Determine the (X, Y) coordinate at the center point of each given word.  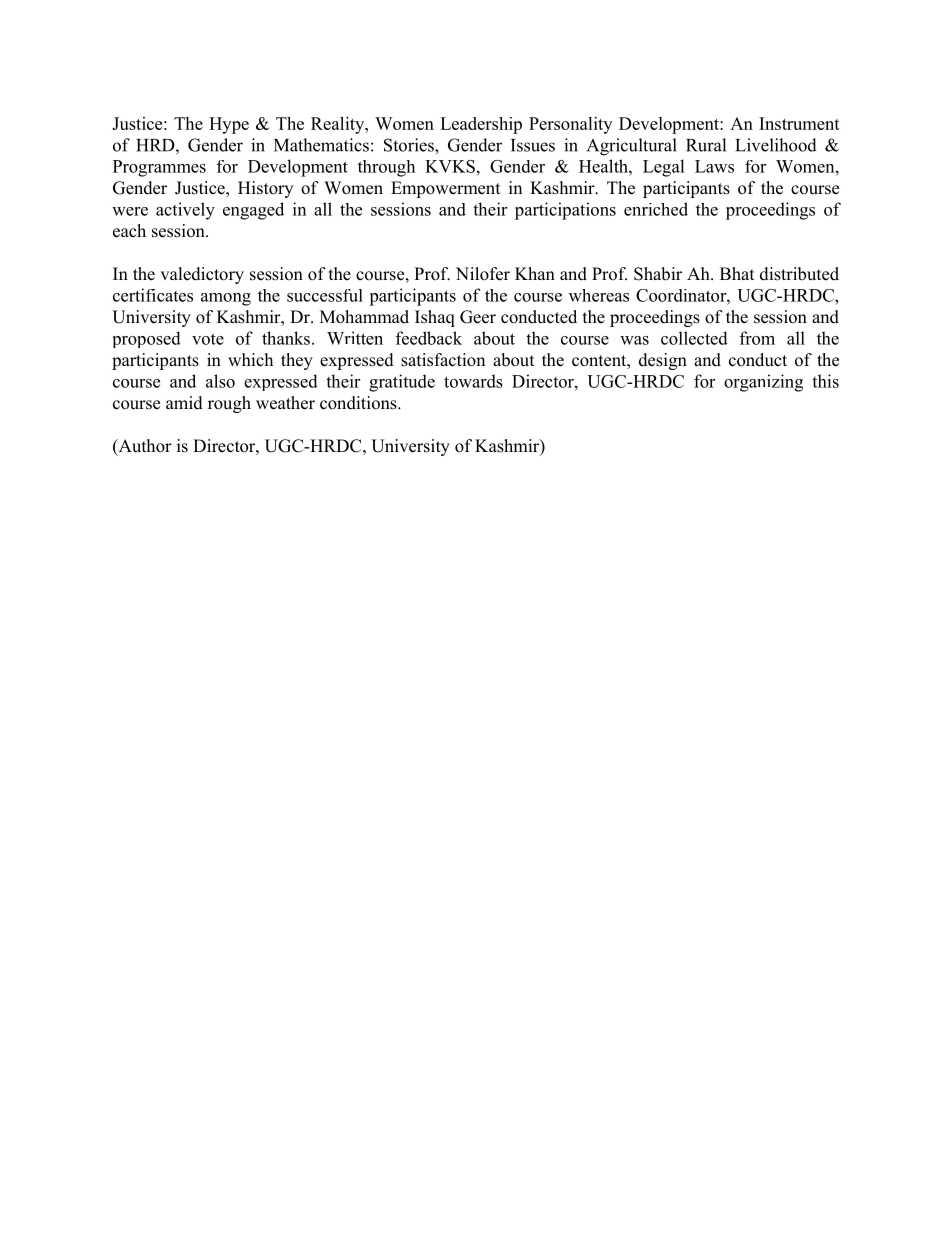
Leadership (481, 125)
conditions (359, 403)
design (663, 361)
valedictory (202, 275)
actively (185, 211)
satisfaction (443, 360)
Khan (535, 273)
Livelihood (776, 145)
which (250, 359)
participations (565, 211)
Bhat (737, 273)
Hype (229, 125)
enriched (656, 209)
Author (144, 447)
